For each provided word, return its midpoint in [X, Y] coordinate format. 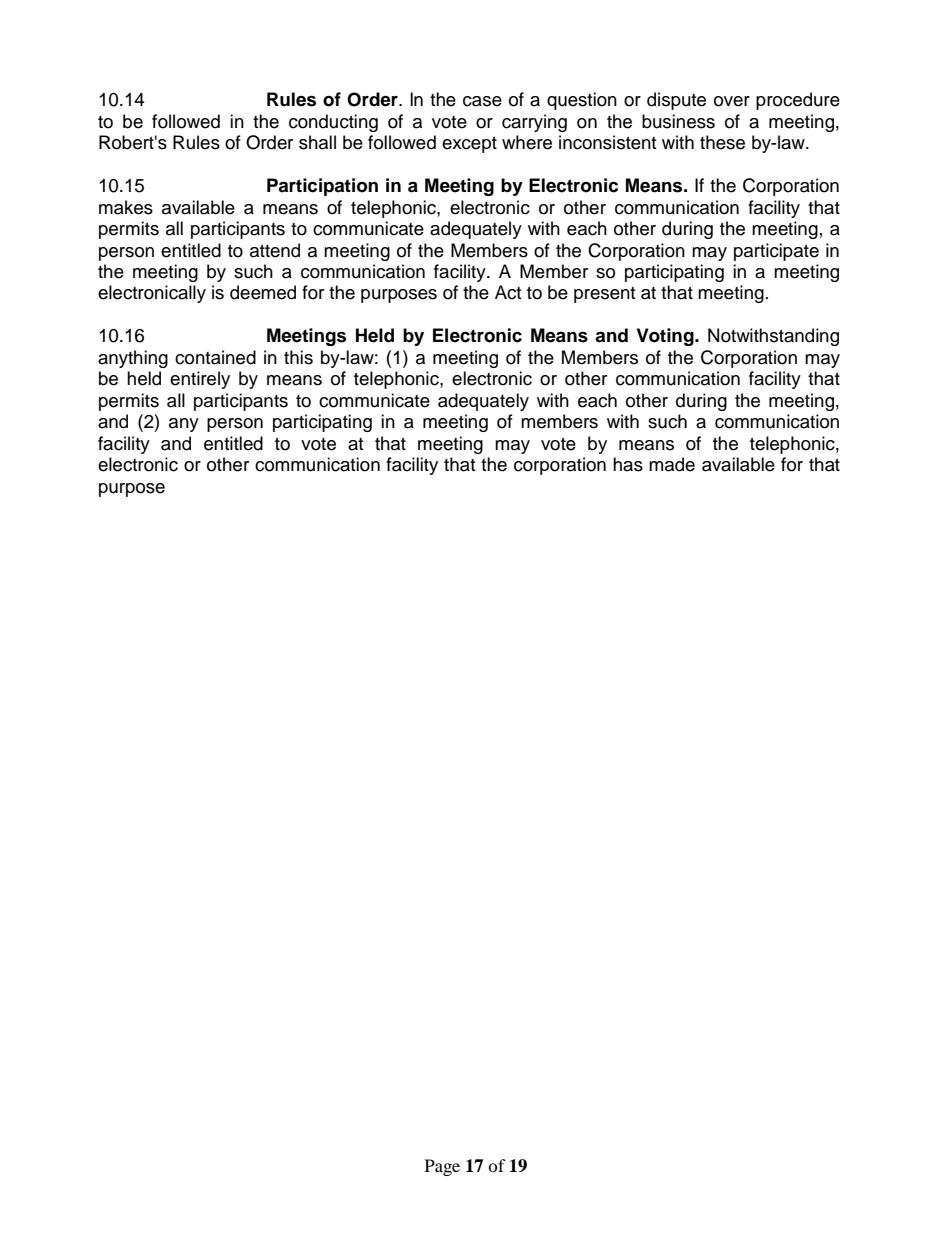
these [722, 142]
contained [215, 357]
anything [133, 359]
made [672, 464]
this [298, 357]
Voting [666, 337]
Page [442, 1167]
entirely [200, 380]
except [469, 145]
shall [317, 142]
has [628, 464]
